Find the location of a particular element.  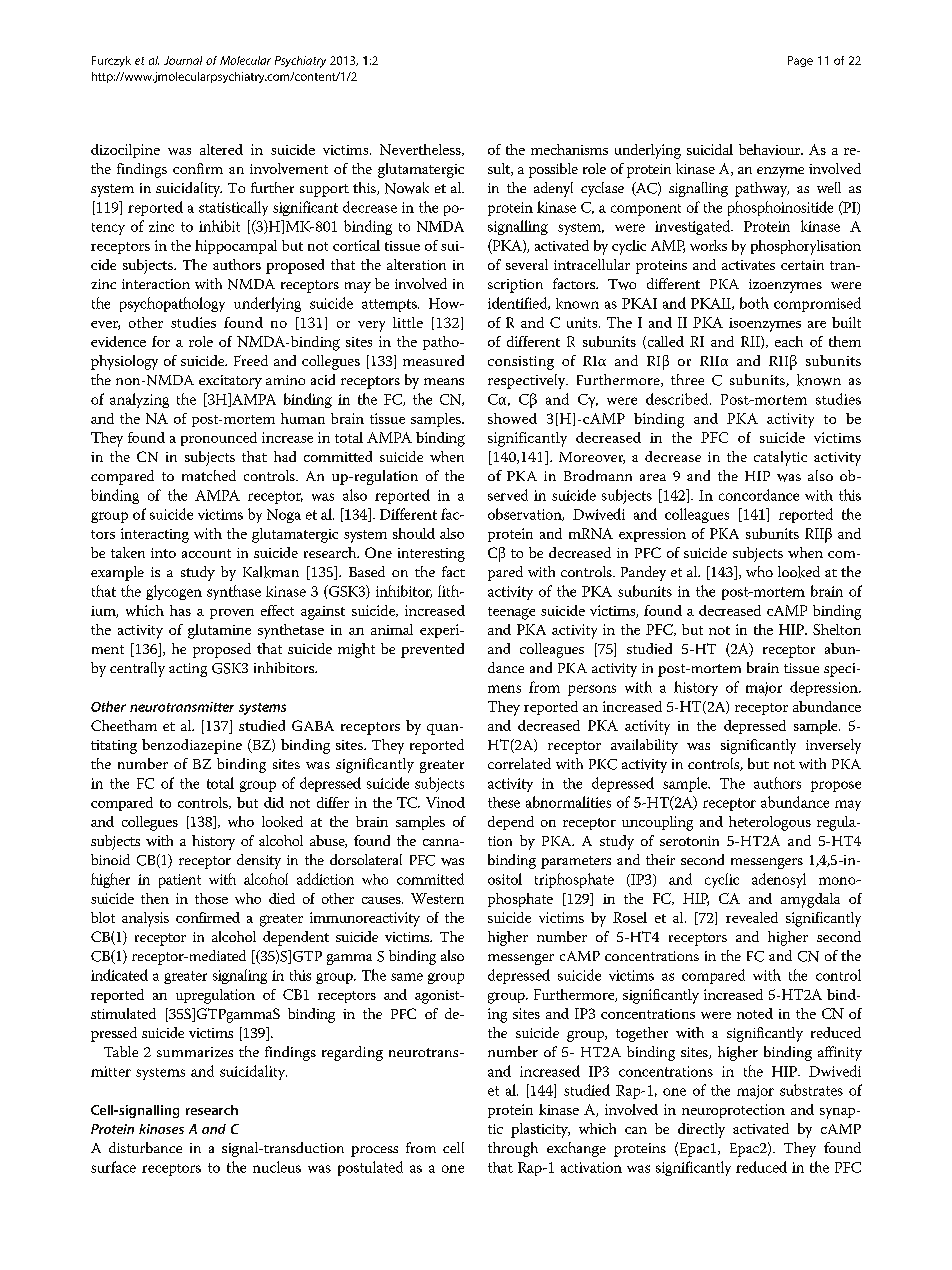

Journal is located at coordinates (183, 60).
